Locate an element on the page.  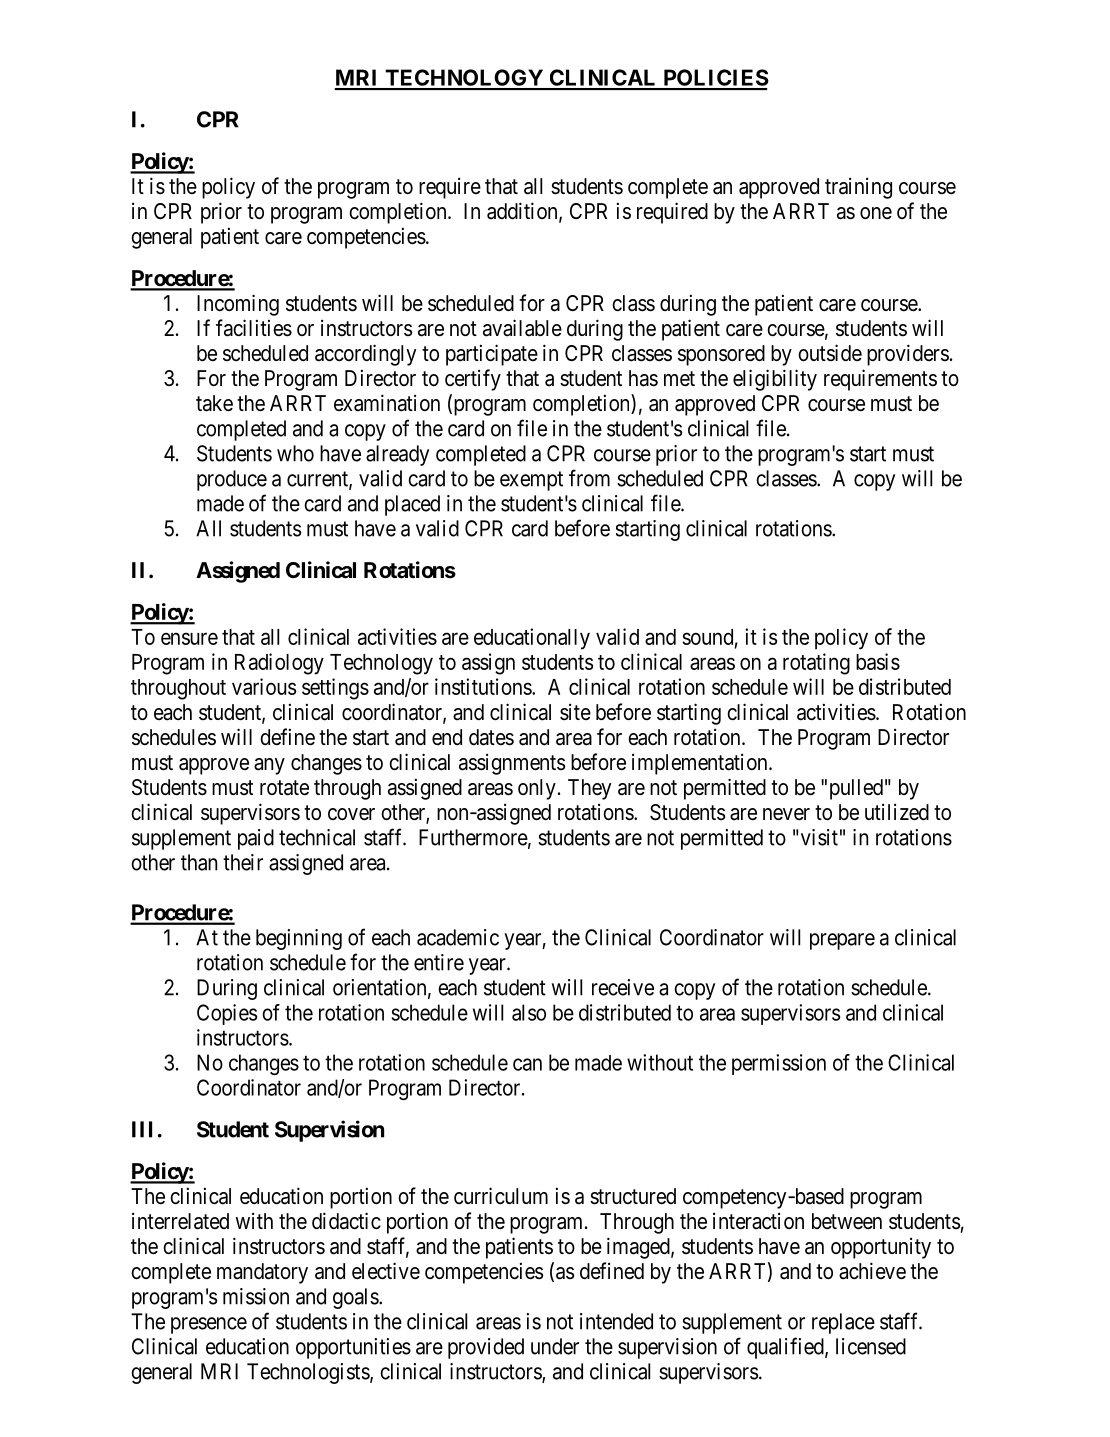
Incoming is located at coordinates (238, 305).
